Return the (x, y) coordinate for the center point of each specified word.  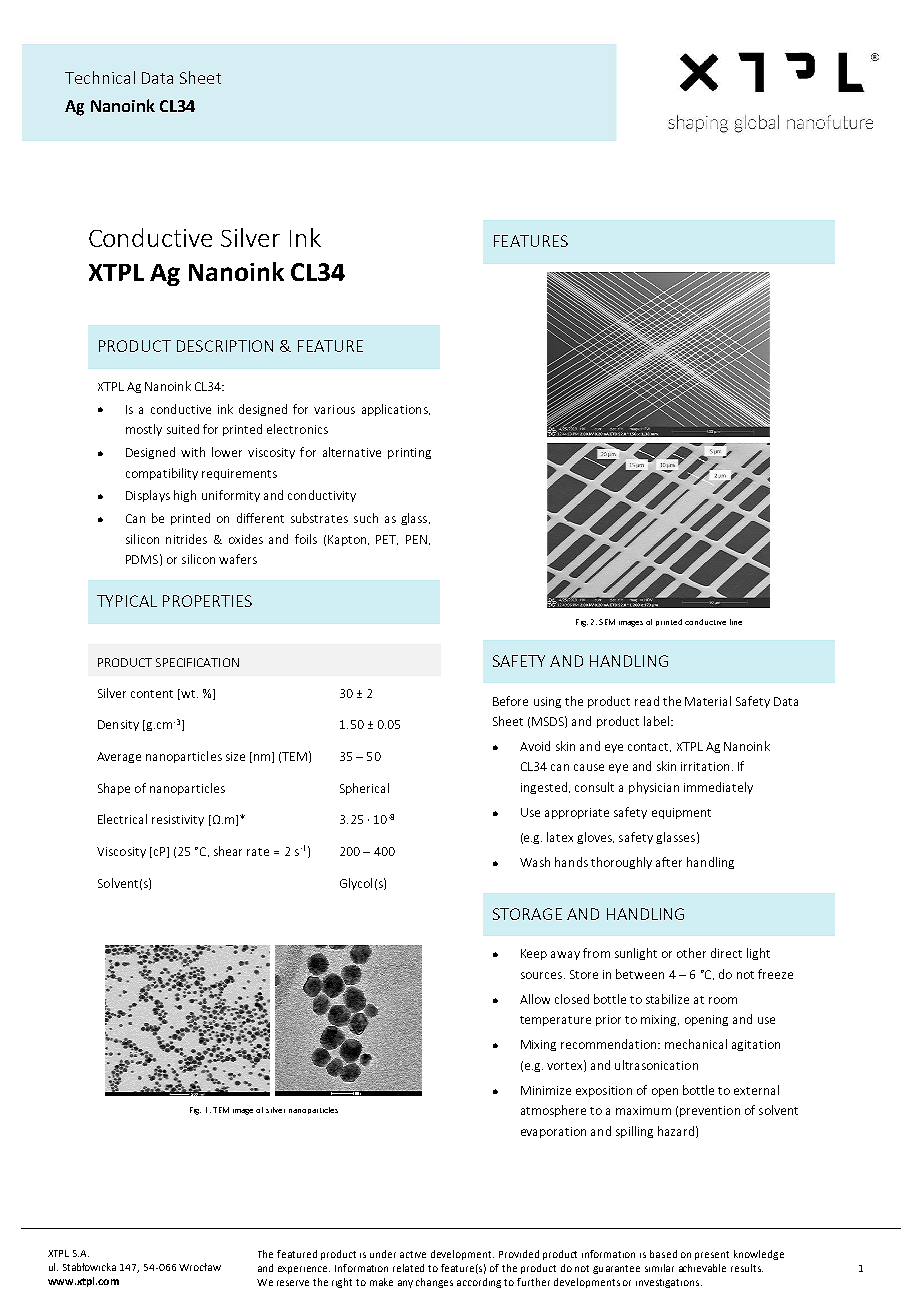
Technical (100, 77)
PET (387, 540)
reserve (293, 1283)
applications (396, 410)
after (669, 862)
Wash (535, 862)
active (413, 1254)
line (736, 622)
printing (409, 453)
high (185, 496)
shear (228, 851)
